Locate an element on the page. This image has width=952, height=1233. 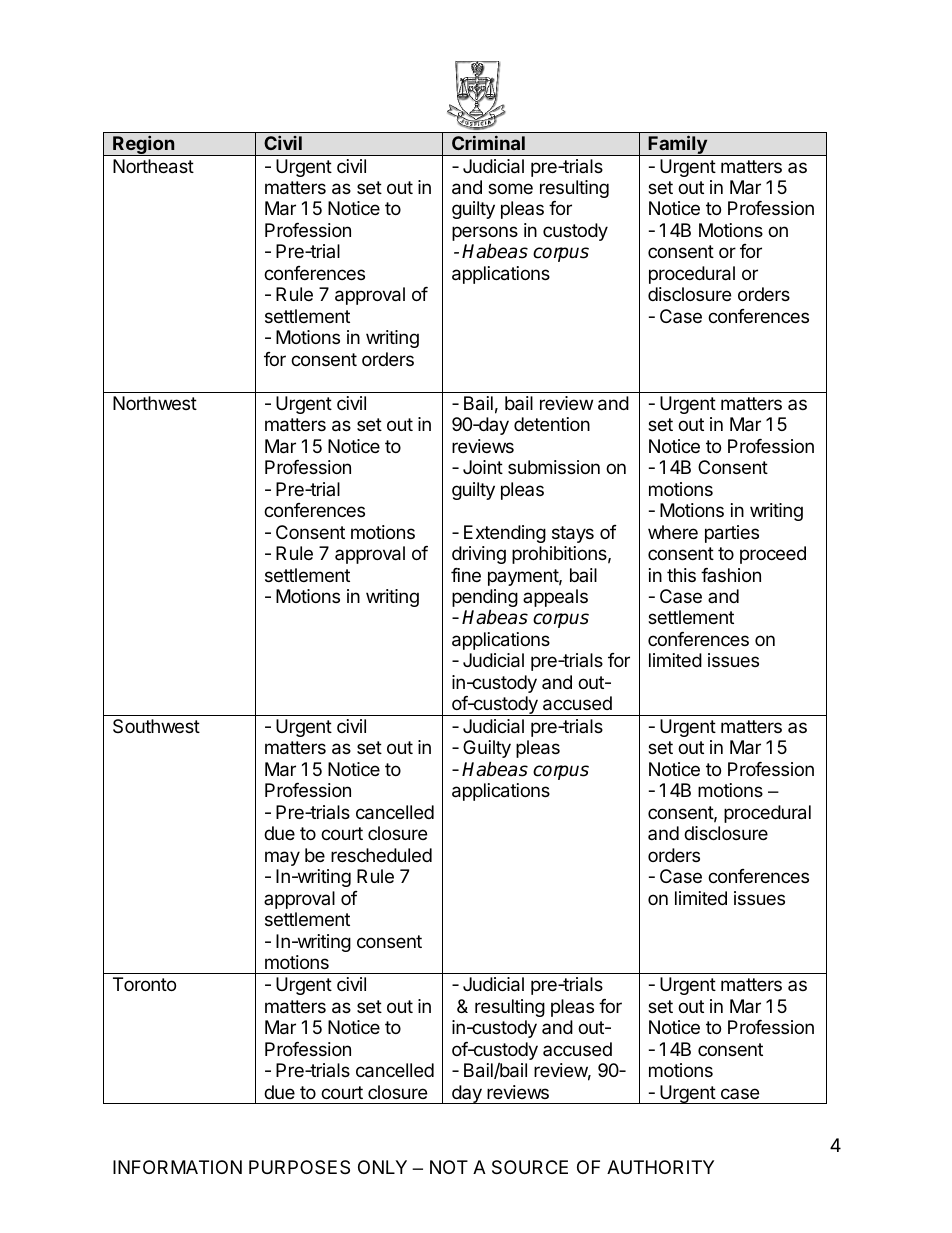
Family is located at coordinates (678, 145).
